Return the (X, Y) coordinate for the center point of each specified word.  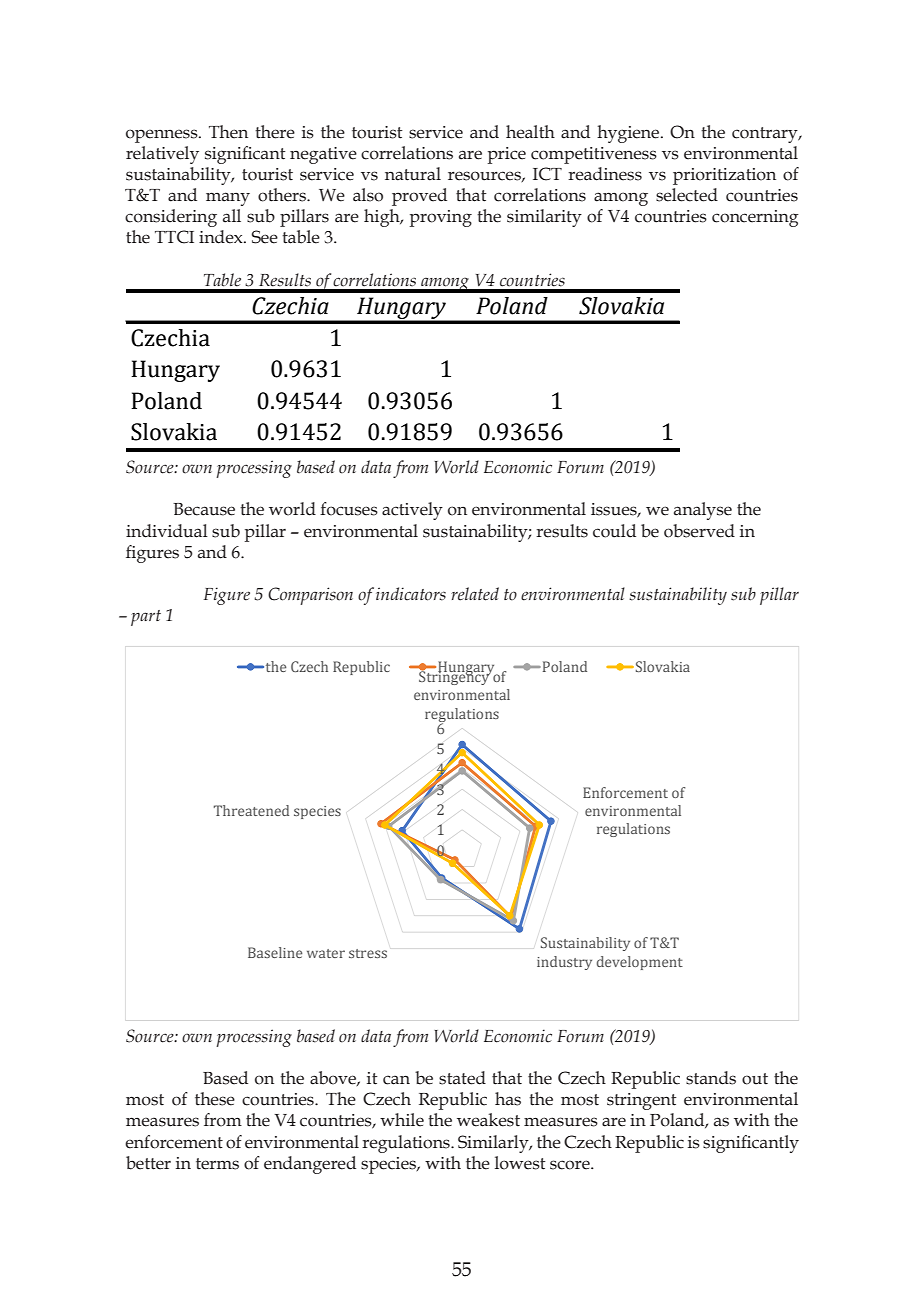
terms (217, 1164)
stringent (642, 1101)
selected (687, 195)
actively (412, 511)
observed (699, 531)
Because (204, 509)
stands (711, 1078)
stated (462, 1078)
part (146, 618)
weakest (488, 1120)
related (475, 594)
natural (413, 174)
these (215, 1099)
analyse (703, 511)
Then (228, 132)
